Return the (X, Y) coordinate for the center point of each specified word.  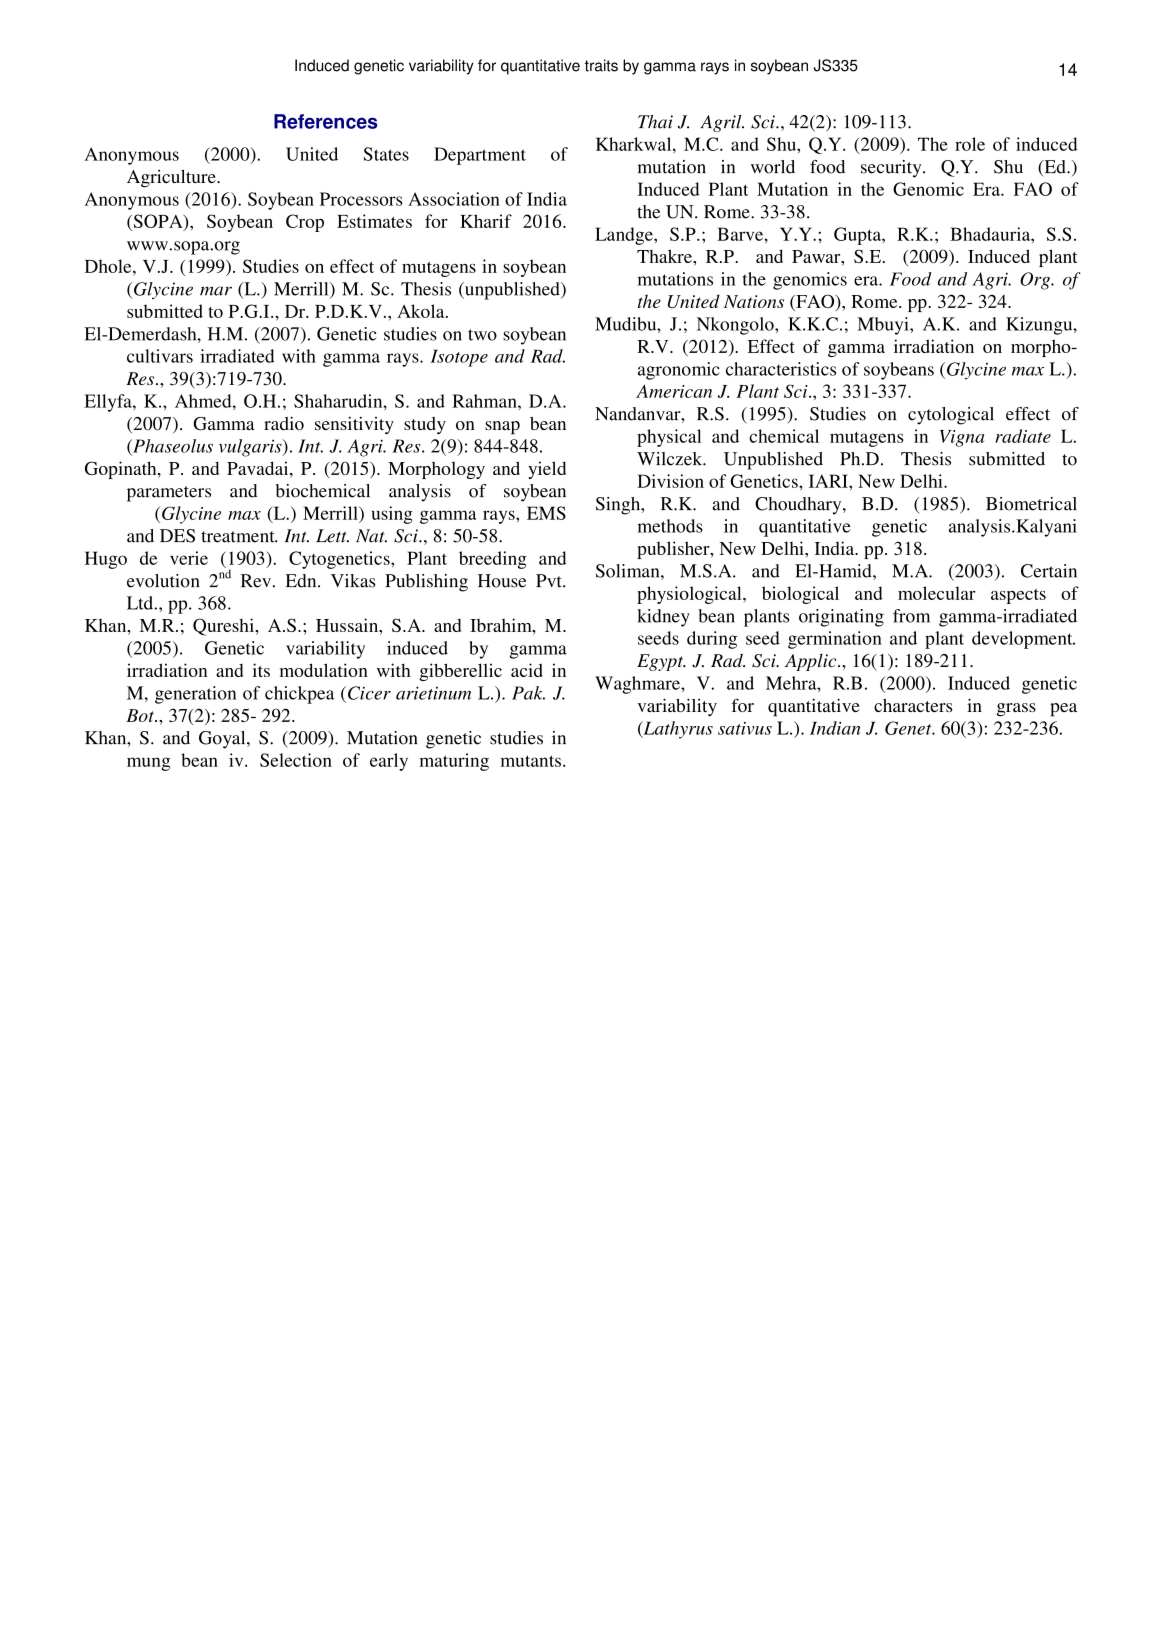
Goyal (223, 740)
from (911, 616)
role (970, 144)
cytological (951, 416)
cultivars (160, 356)
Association (454, 199)
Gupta (858, 236)
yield (547, 470)
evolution (163, 581)
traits (601, 65)
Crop (305, 223)
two (482, 335)
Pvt (550, 581)
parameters (169, 494)
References (325, 121)
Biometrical (1031, 504)
